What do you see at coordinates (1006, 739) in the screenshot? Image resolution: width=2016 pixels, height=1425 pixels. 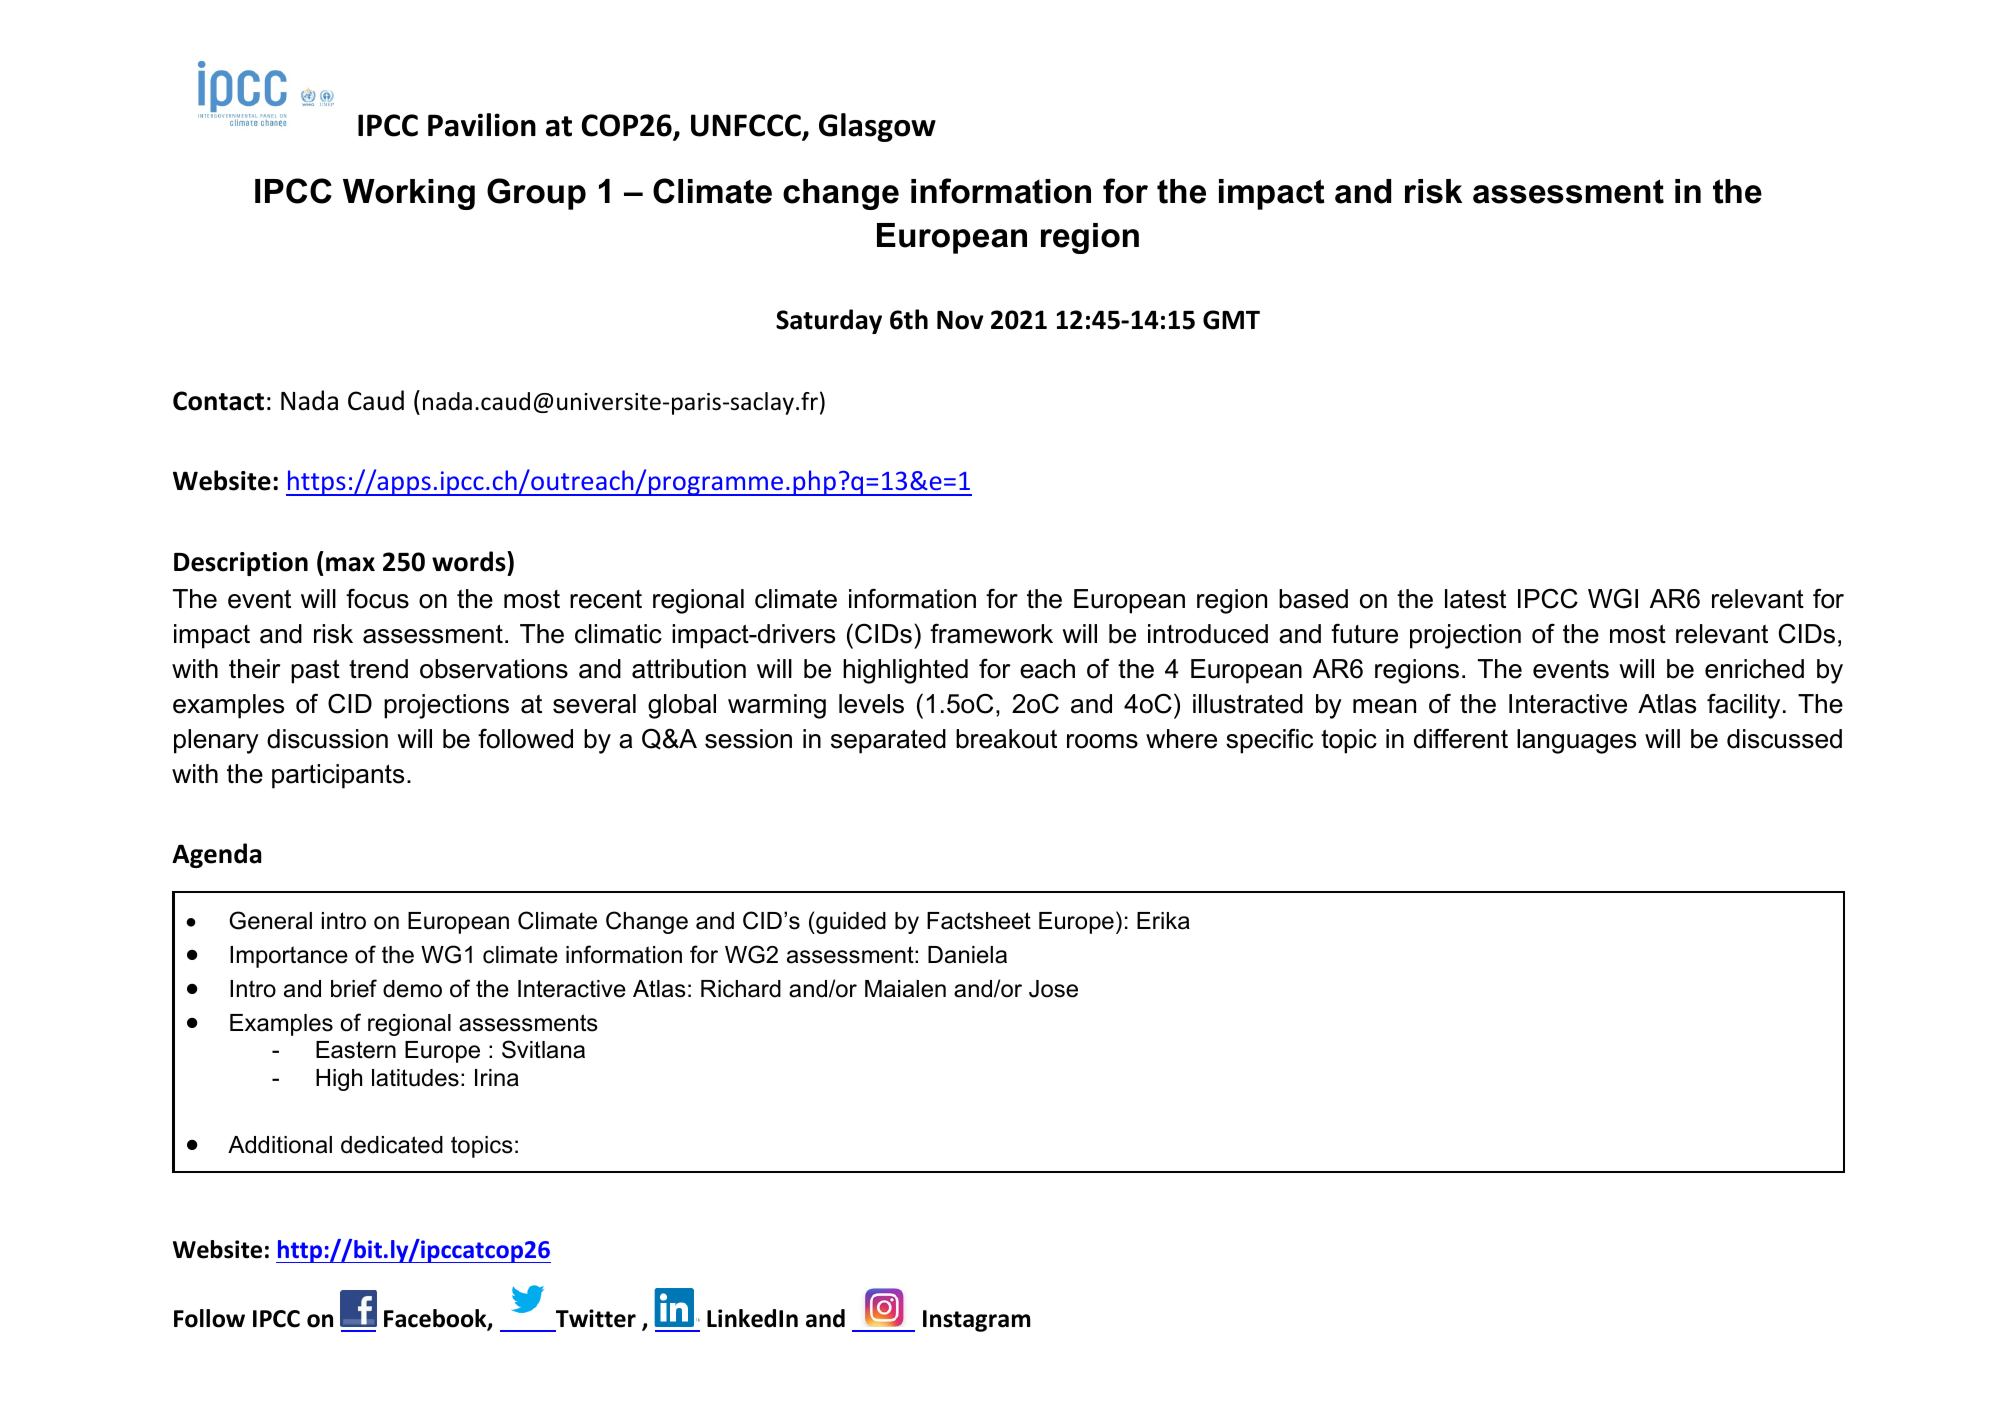 I see `breakout` at bounding box center [1006, 739].
